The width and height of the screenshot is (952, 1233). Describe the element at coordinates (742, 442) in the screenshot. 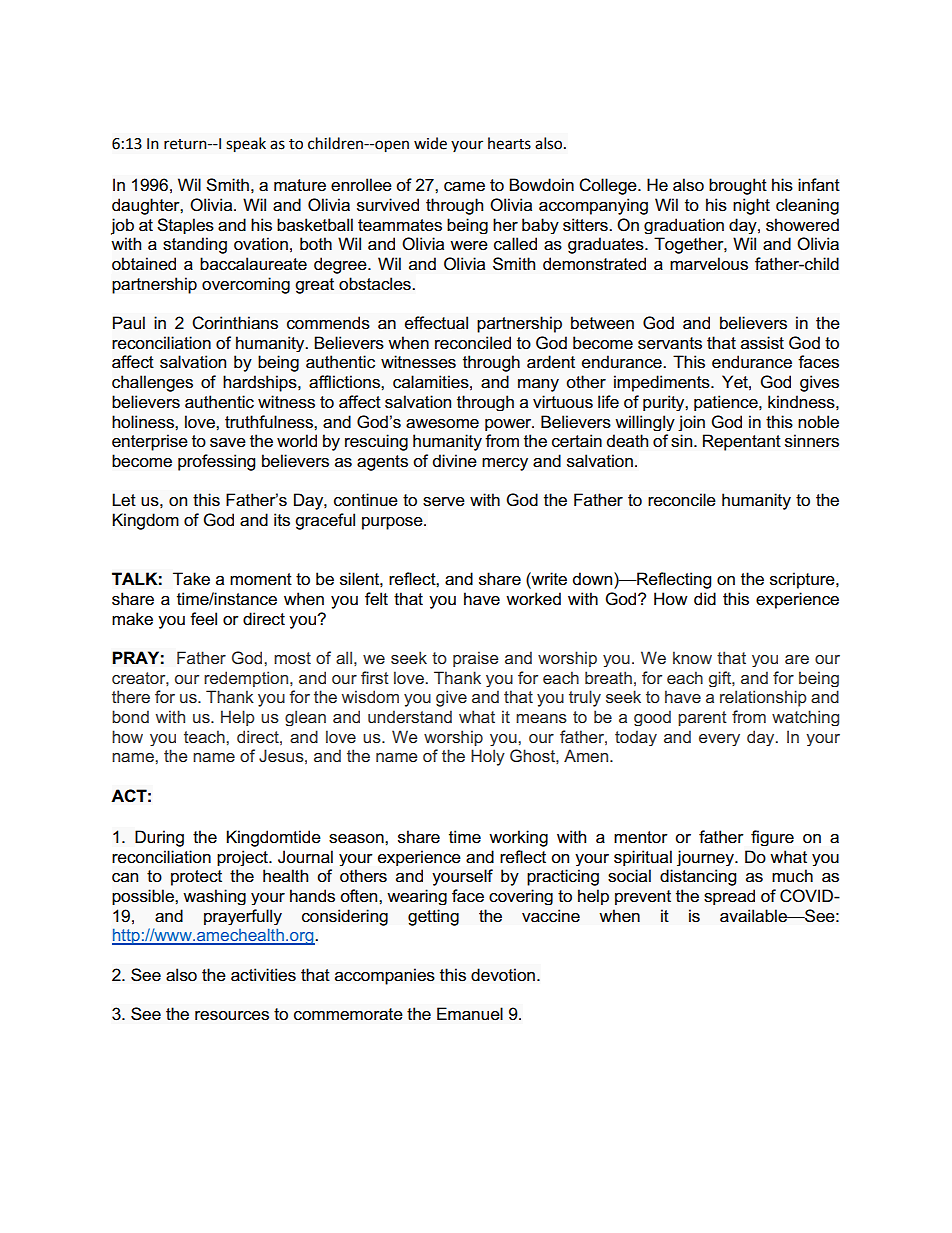

I see `Repentant` at that location.
